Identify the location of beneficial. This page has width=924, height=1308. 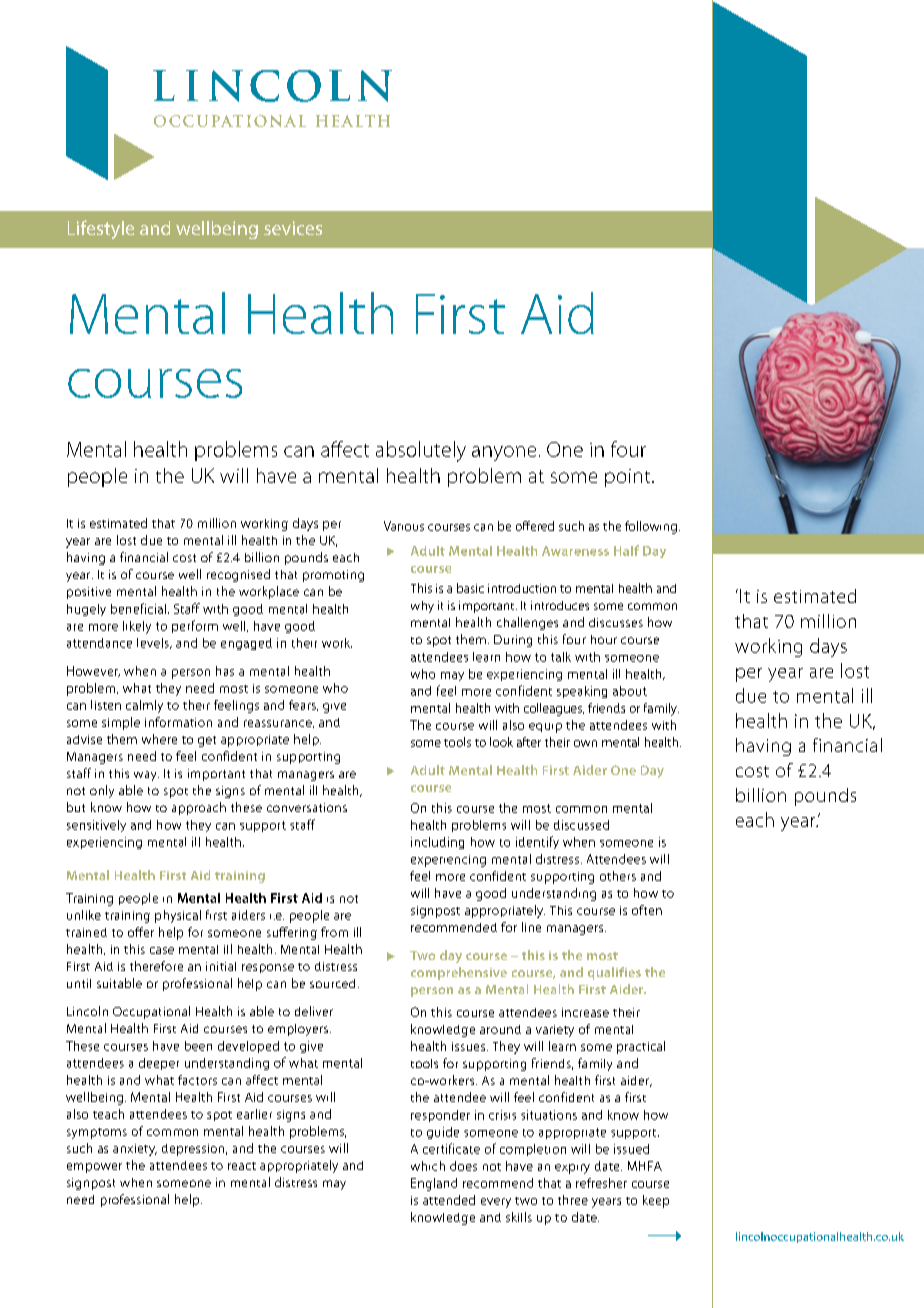
(138, 608).
